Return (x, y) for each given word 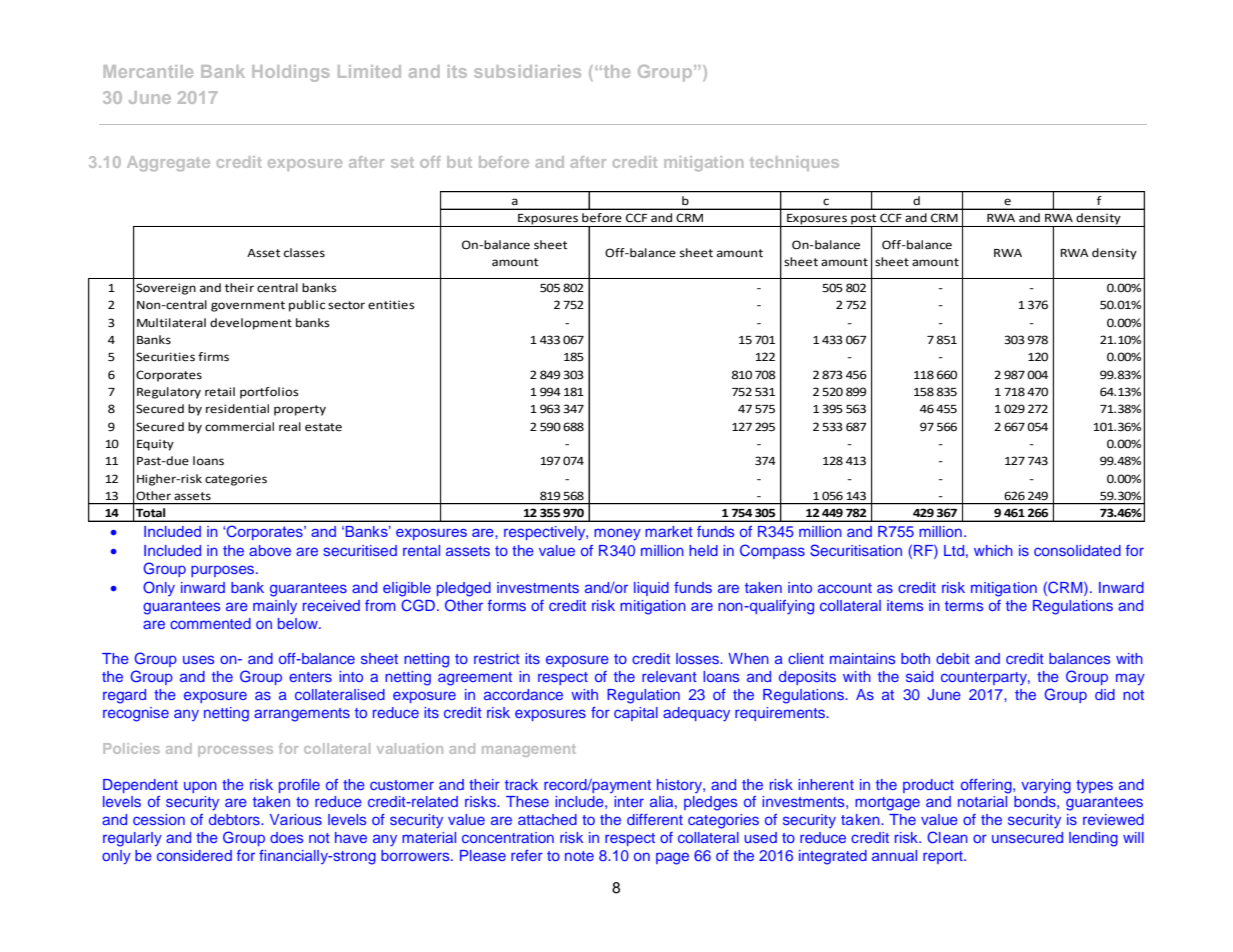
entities (391, 305)
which (993, 550)
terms (964, 606)
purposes (224, 571)
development (251, 324)
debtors (235, 819)
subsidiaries (527, 71)
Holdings (290, 73)
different (655, 819)
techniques (794, 163)
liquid (651, 589)
